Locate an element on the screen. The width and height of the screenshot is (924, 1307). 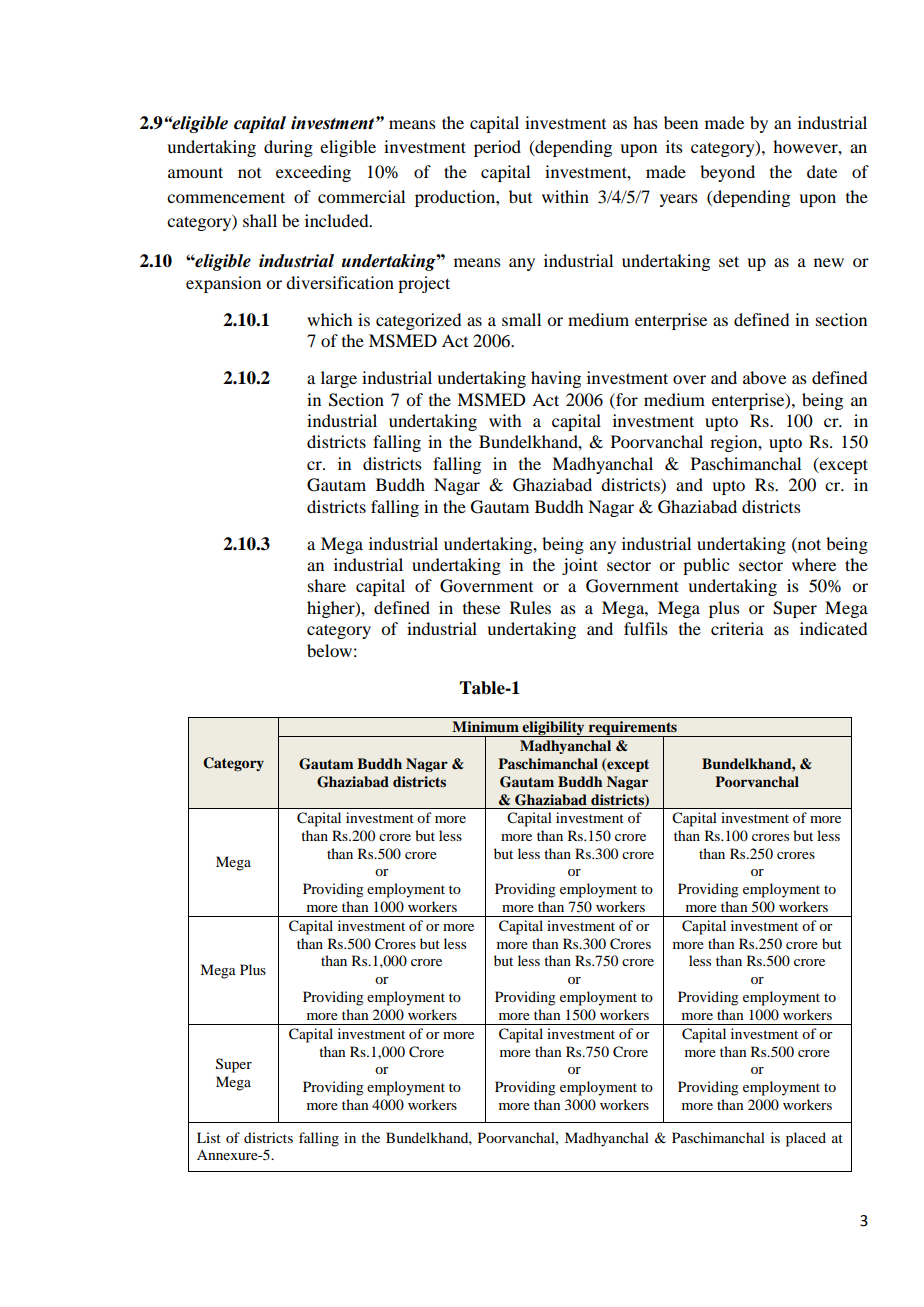
Rules is located at coordinates (530, 607).
